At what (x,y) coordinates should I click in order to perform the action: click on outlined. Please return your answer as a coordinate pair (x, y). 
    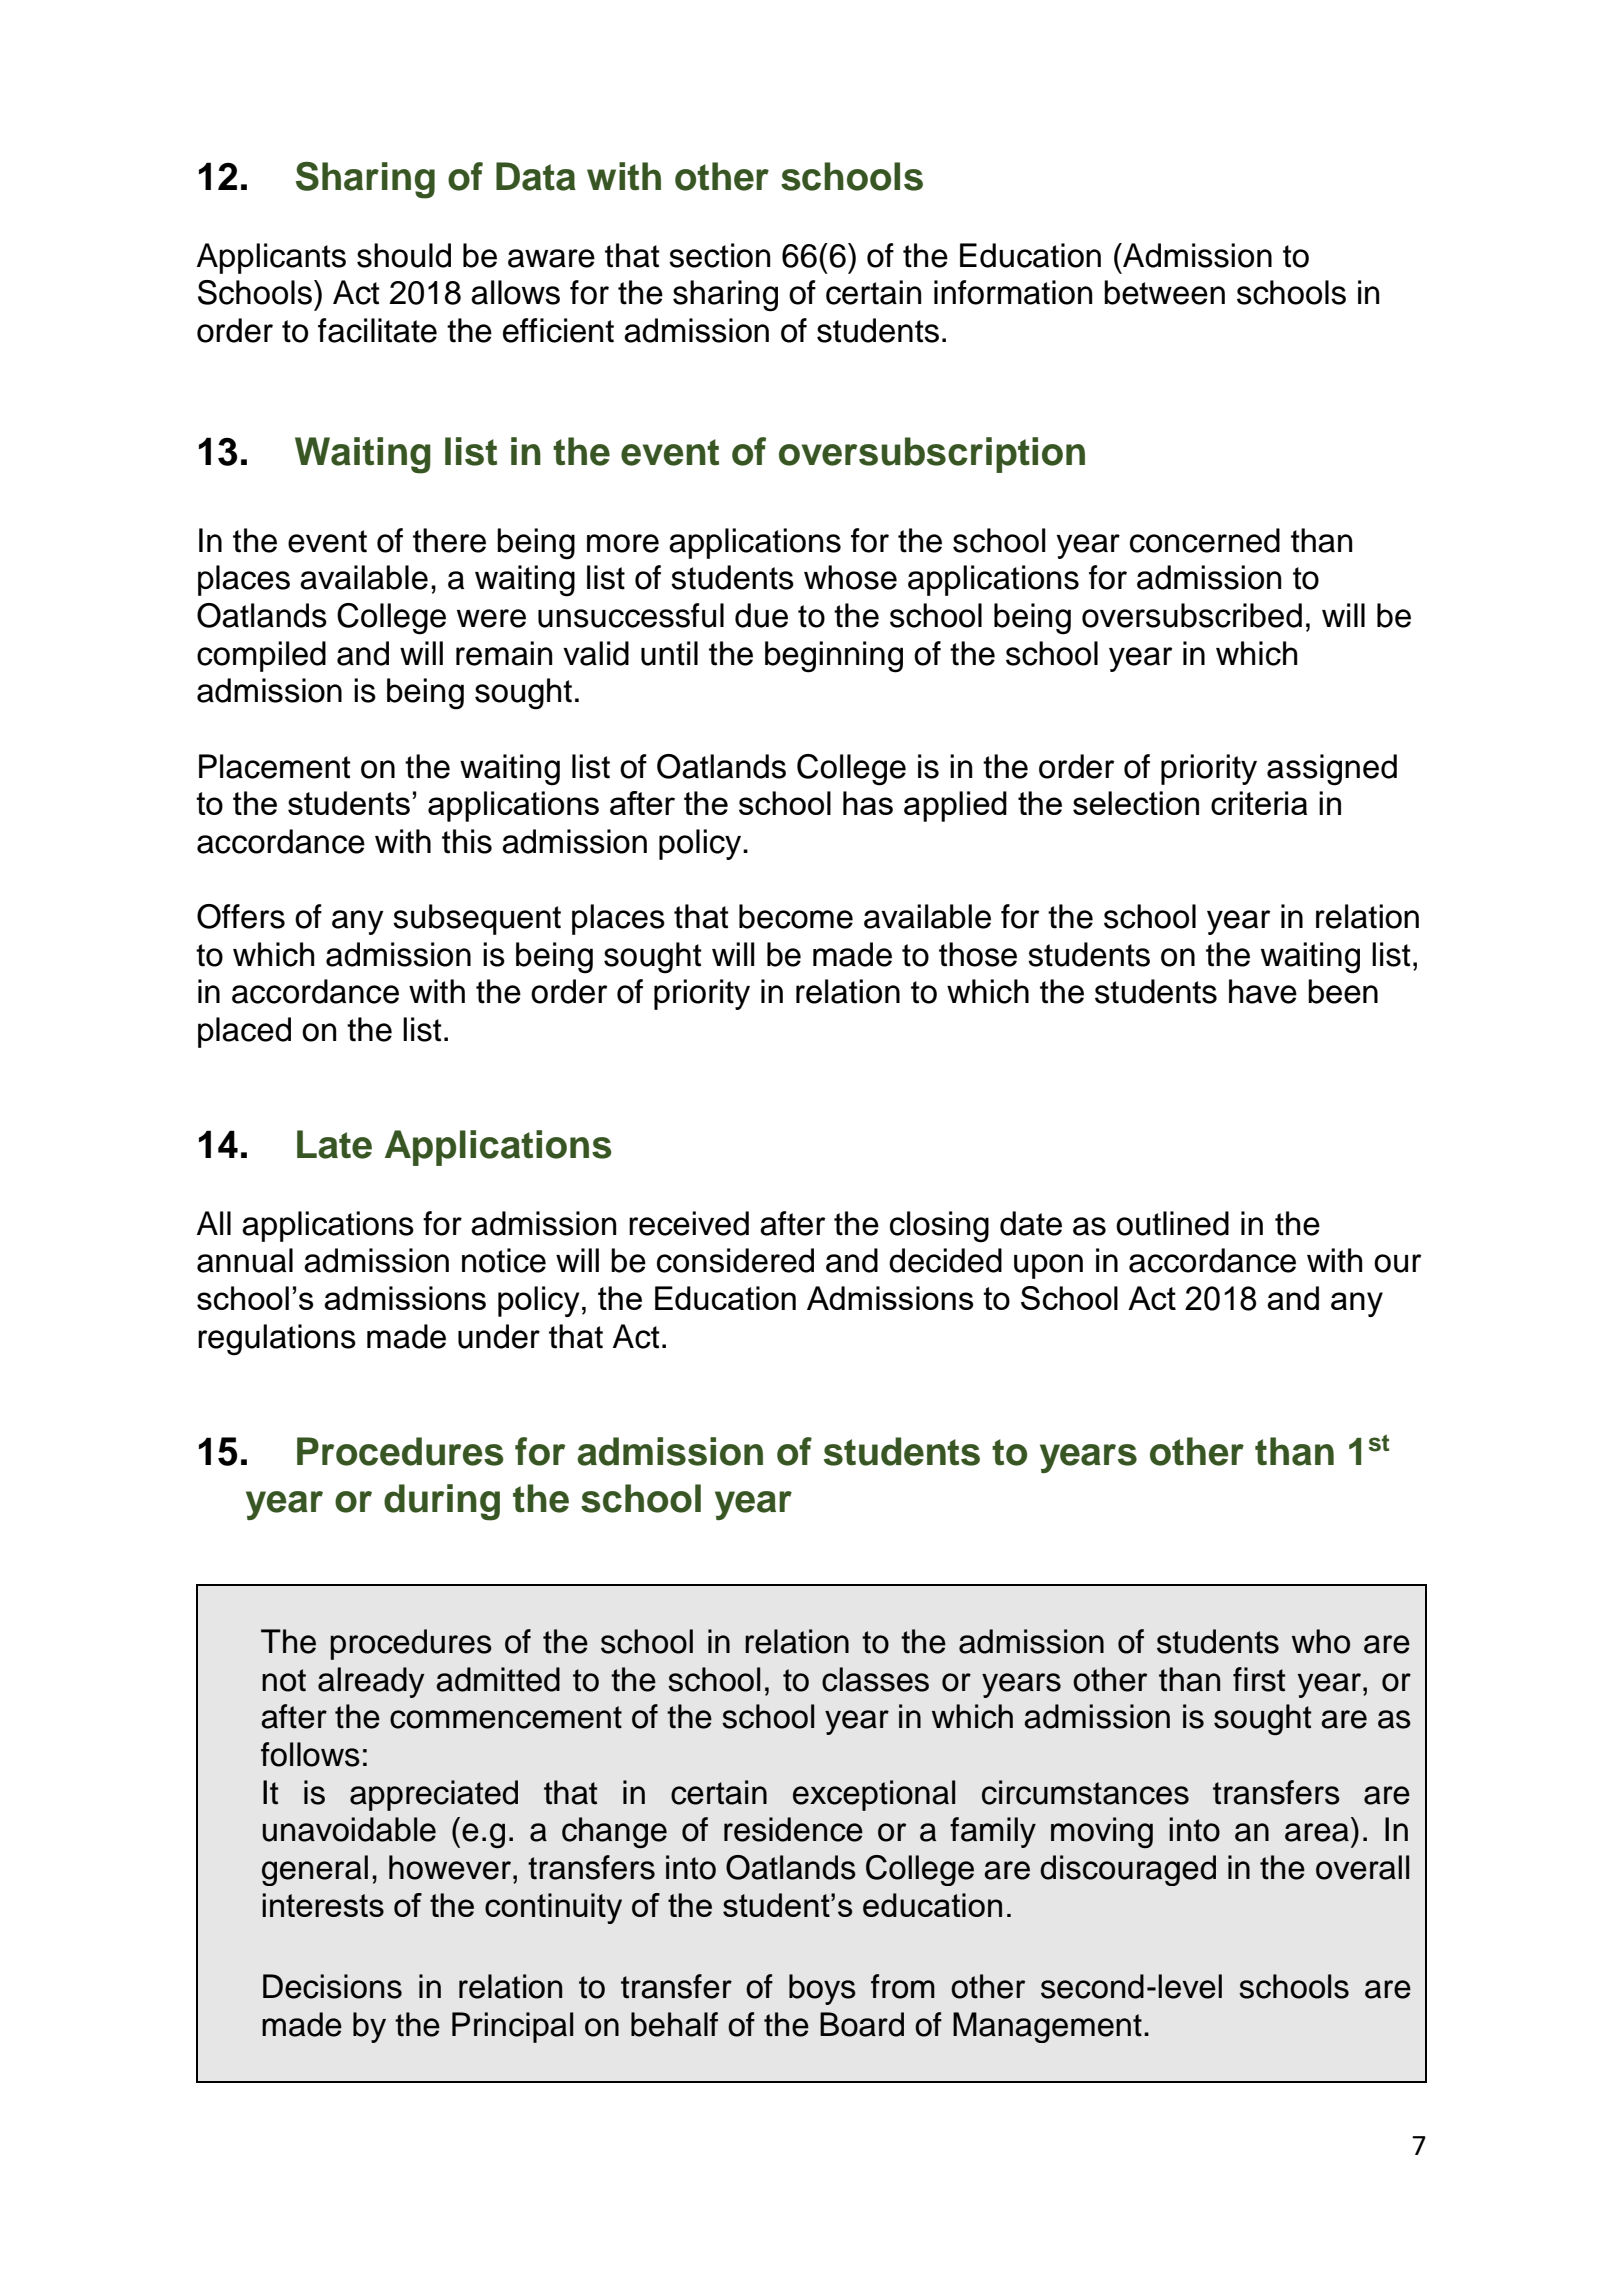
    Looking at the image, I should click on (1172, 1223).
